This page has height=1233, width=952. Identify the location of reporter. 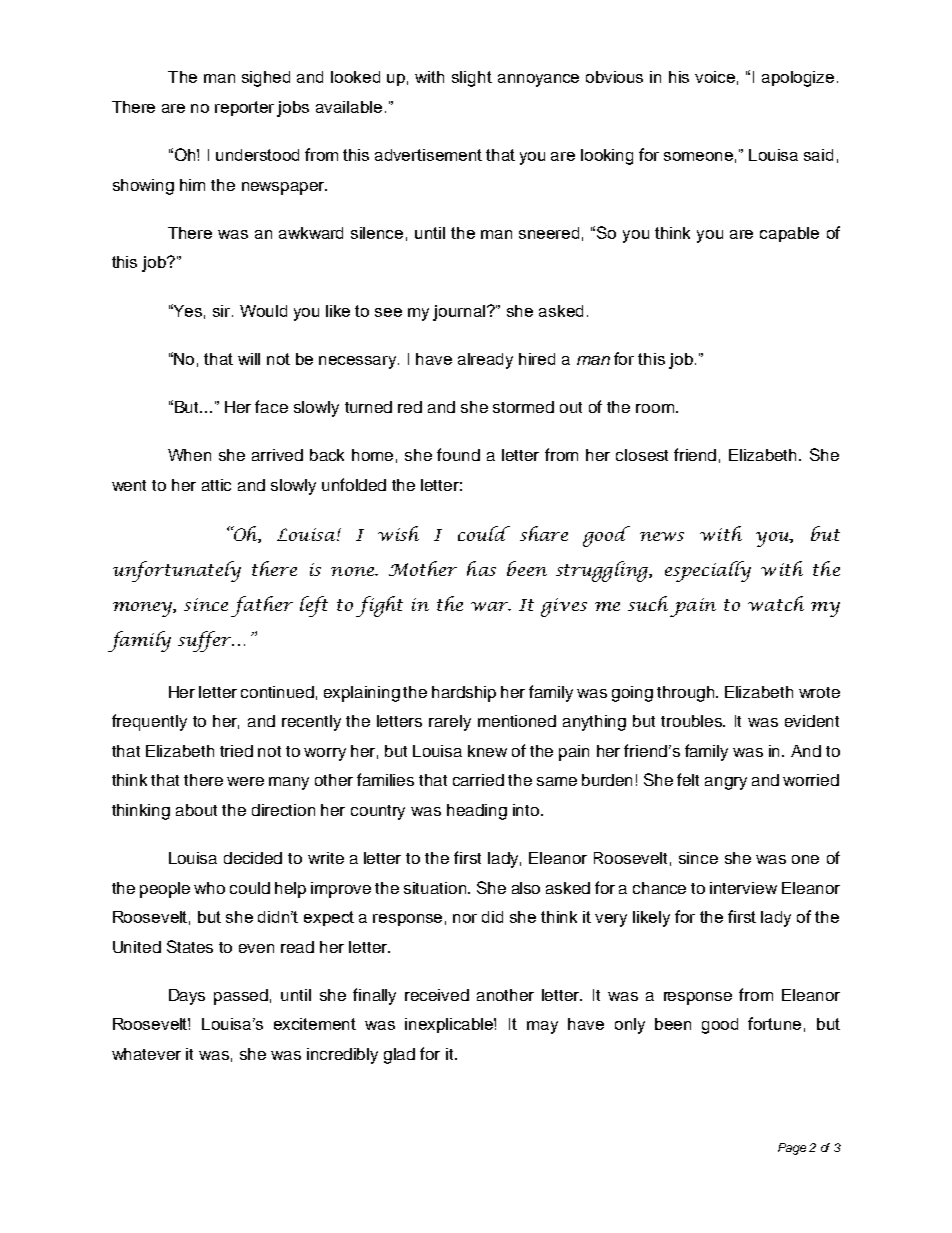
(244, 108).
